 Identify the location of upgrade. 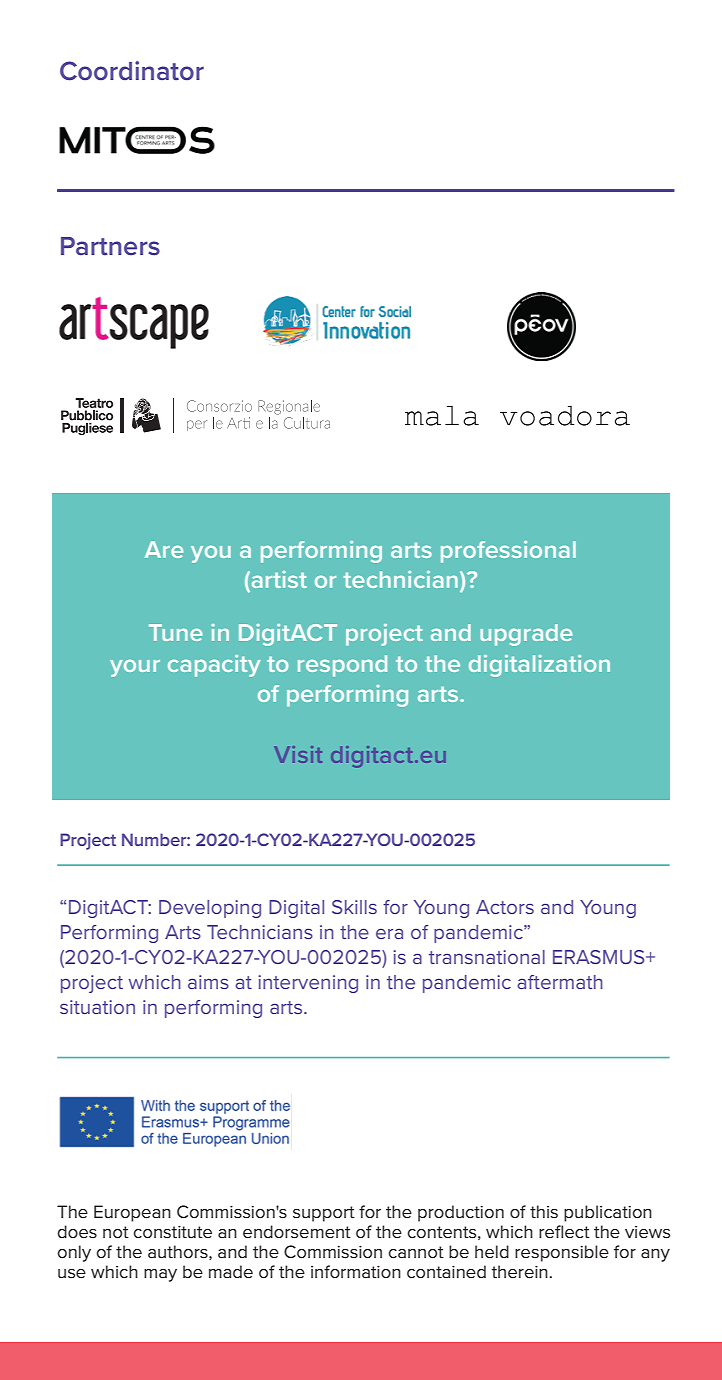
(526, 635).
